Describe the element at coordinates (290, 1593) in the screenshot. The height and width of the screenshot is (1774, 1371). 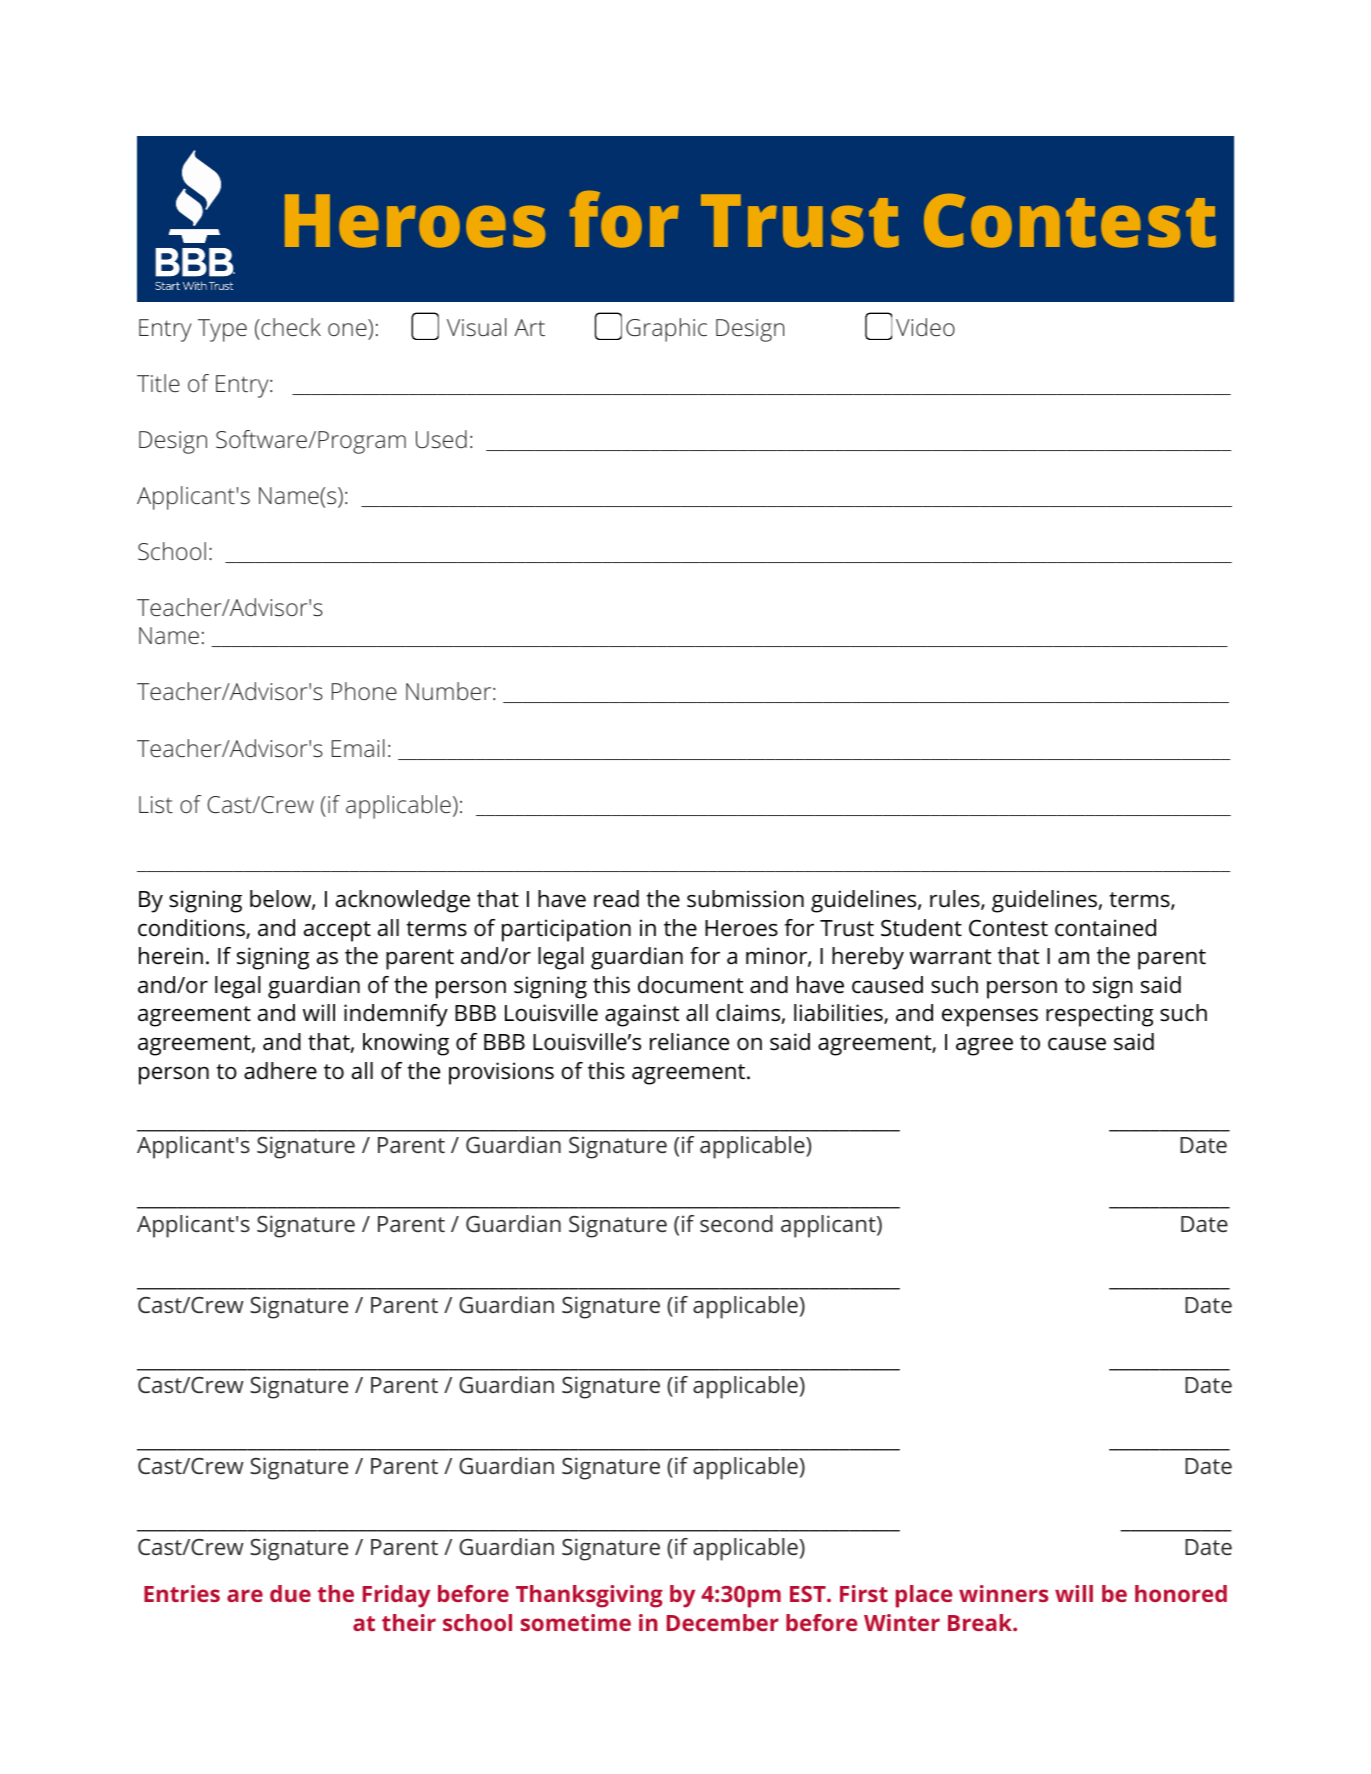
I see `due` at that location.
